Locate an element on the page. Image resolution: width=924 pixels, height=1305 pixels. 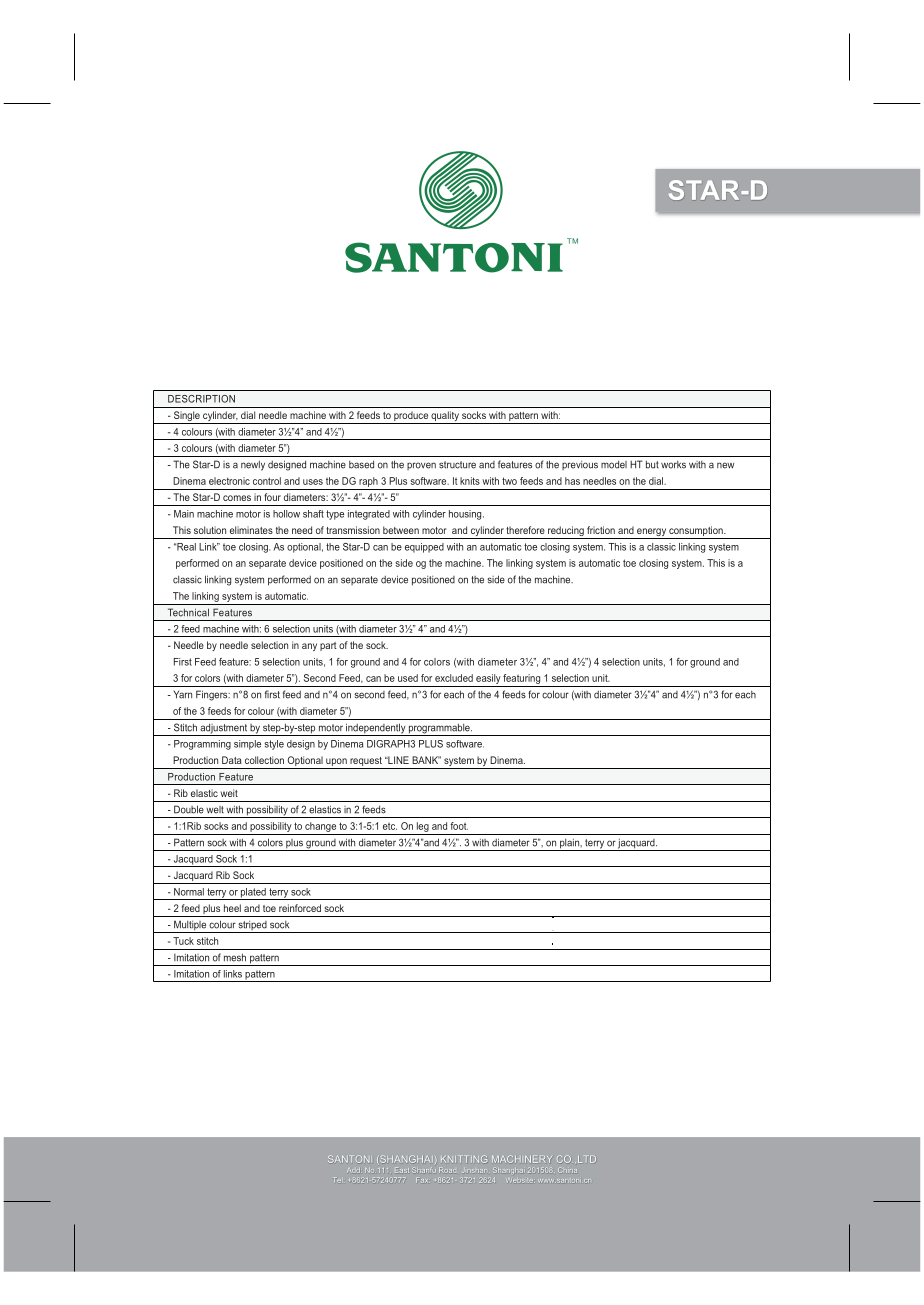
foot is located at coordinates (459, 826).
